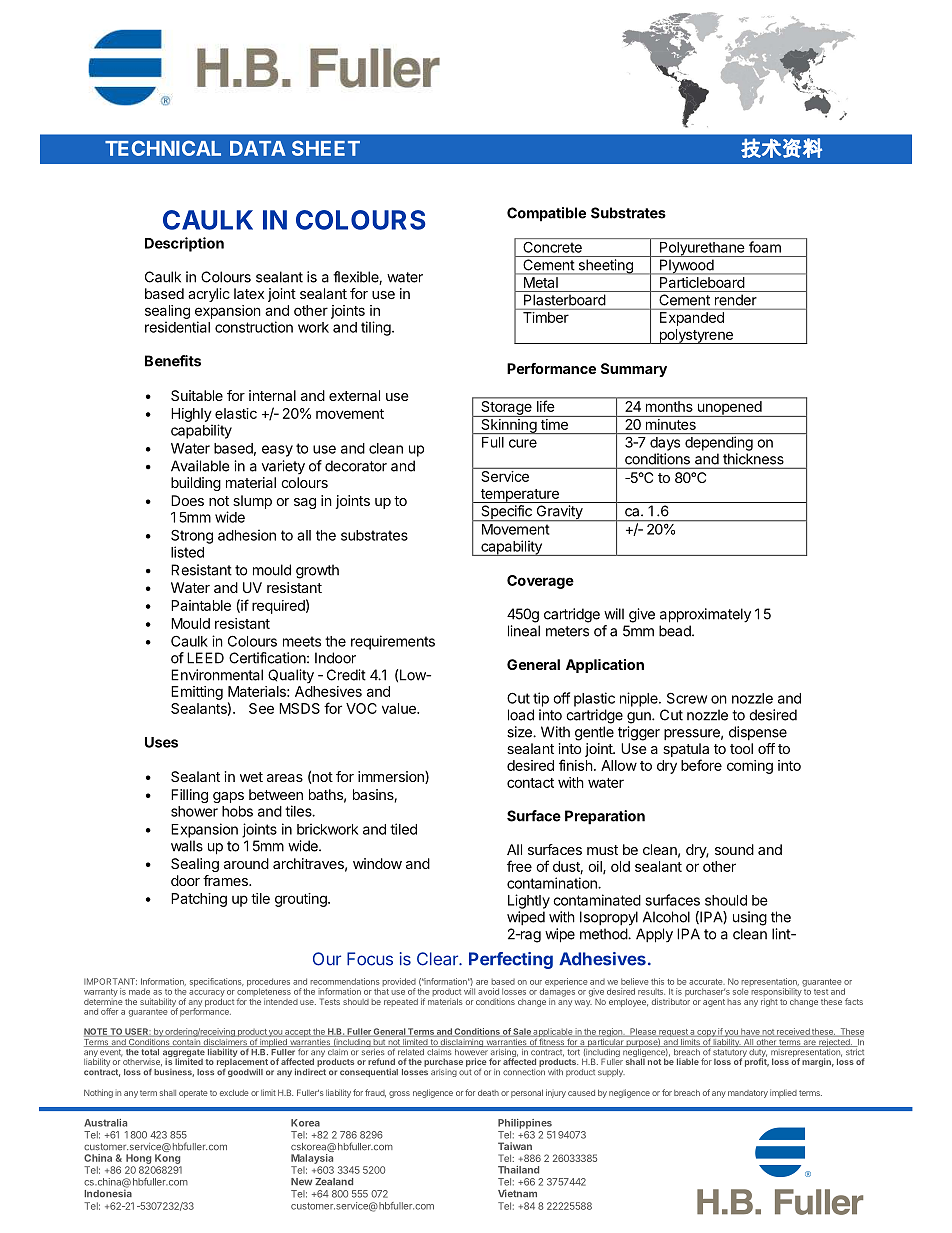  Describe the element at coordinates (518, 1170) in the document. I see `Thailand` at that location.
